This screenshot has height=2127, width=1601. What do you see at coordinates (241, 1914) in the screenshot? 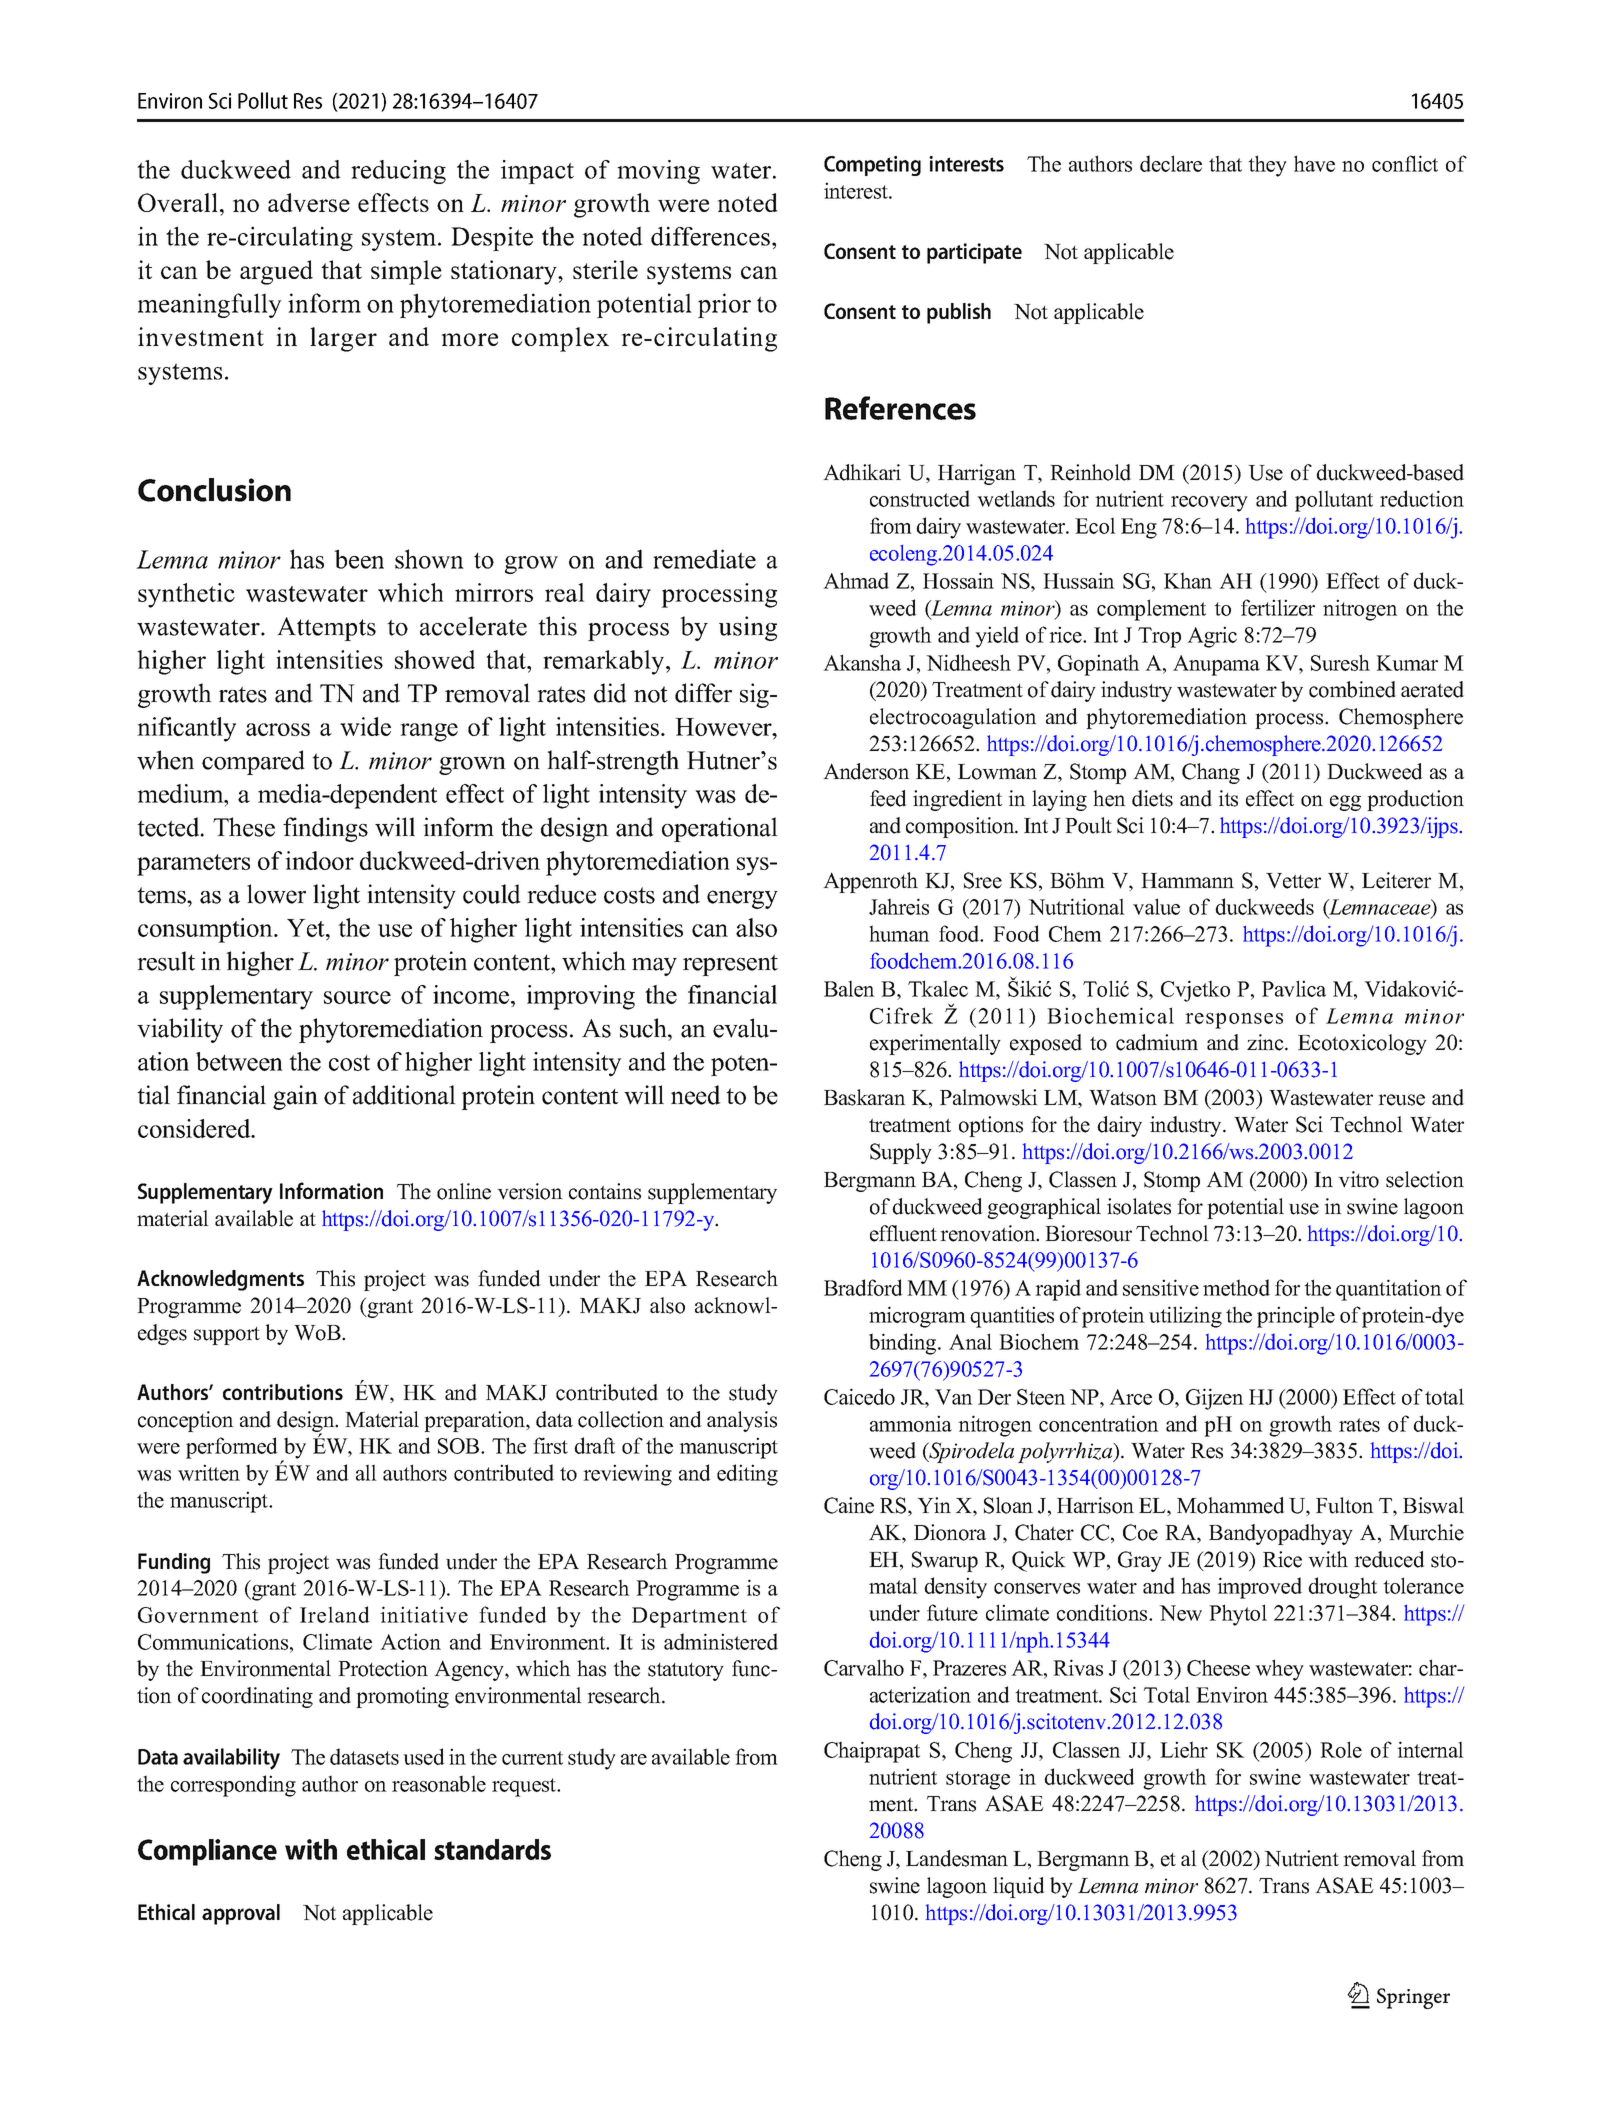
I see `approval` at bounding box center [241, 1914].
